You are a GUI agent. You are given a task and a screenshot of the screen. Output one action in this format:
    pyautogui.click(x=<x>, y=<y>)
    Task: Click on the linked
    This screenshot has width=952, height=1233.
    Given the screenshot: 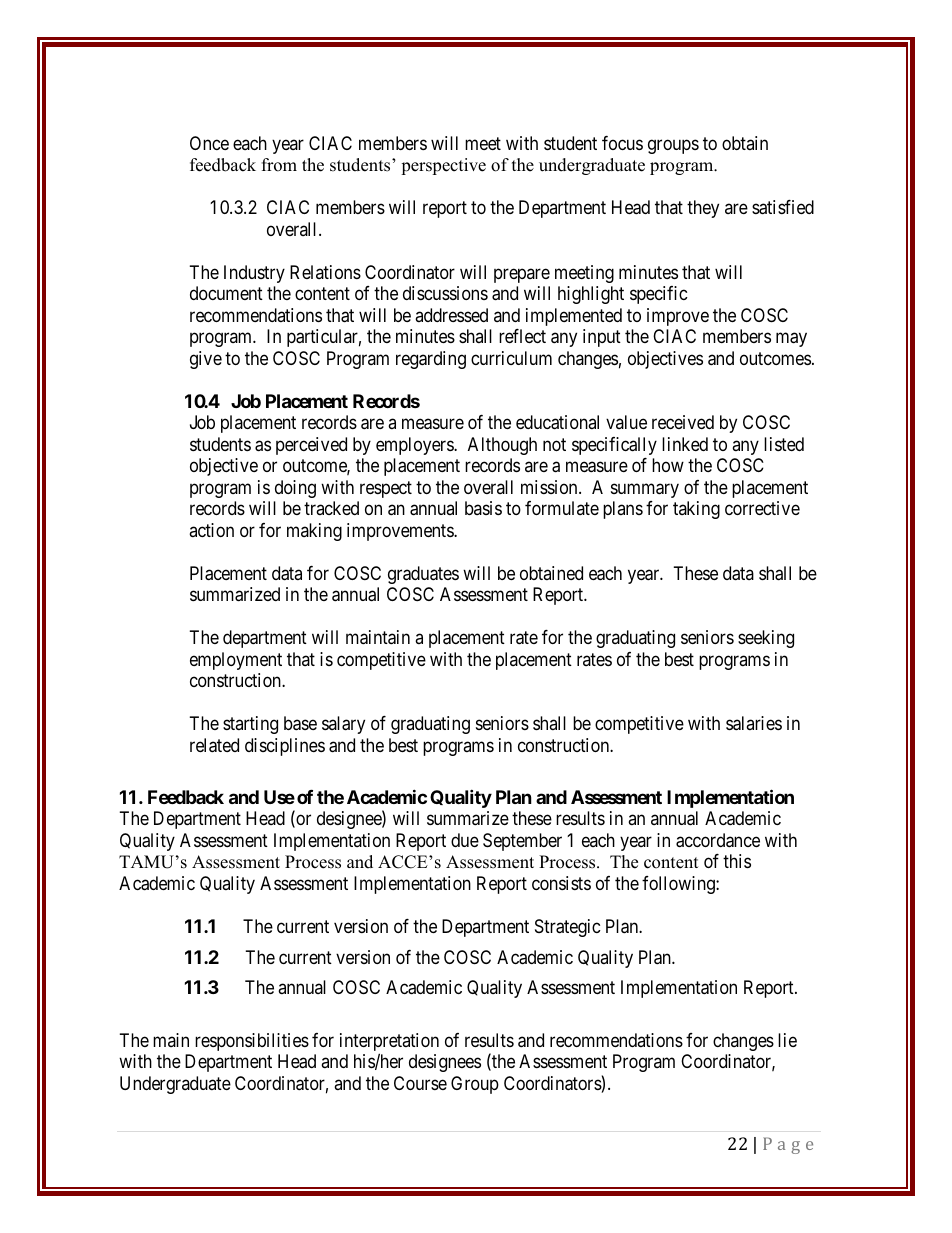 What is the action you would take?
    pyautogui.click(x=685, y=444)
